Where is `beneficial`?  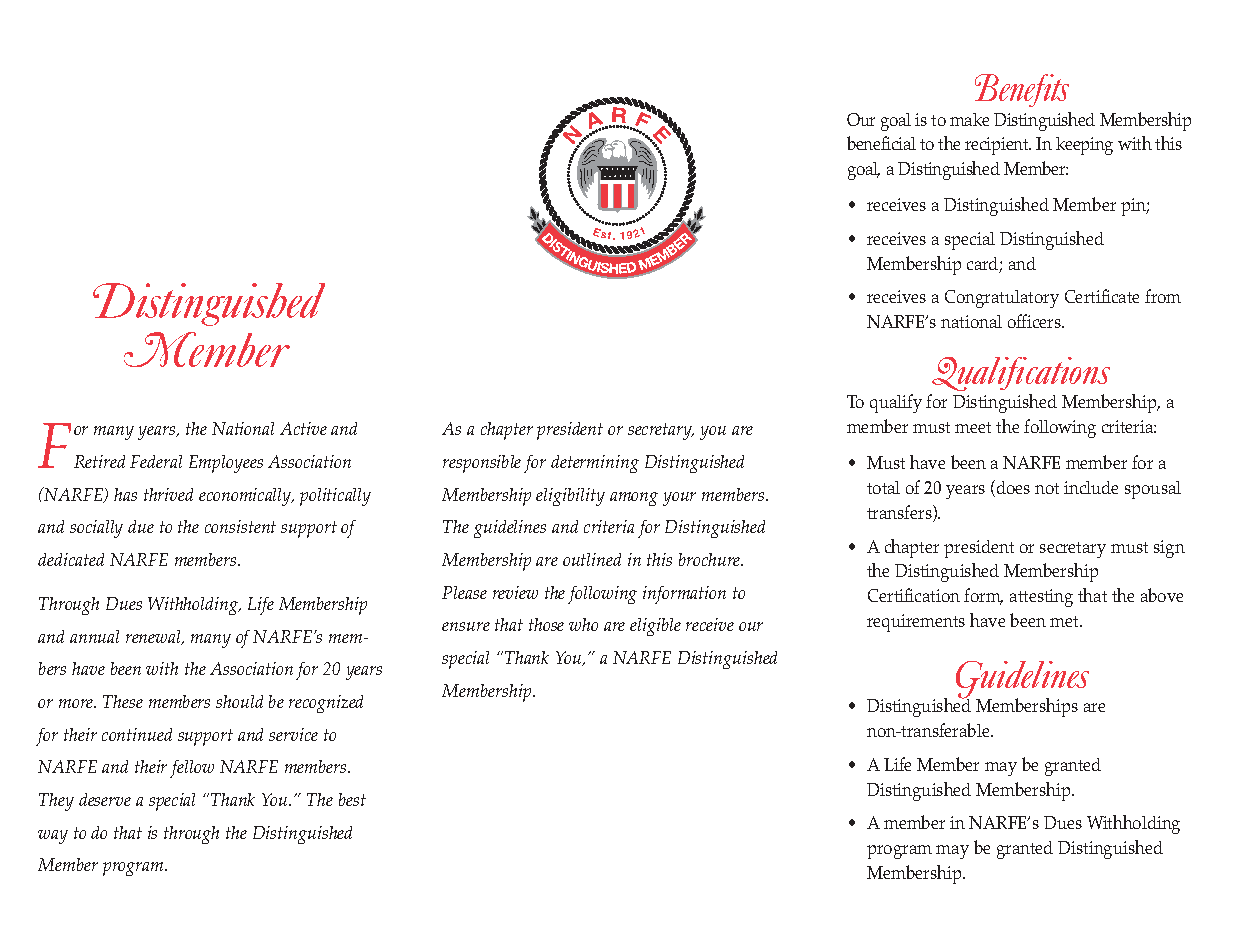
beneficial is located at coordinates (881, 143).
